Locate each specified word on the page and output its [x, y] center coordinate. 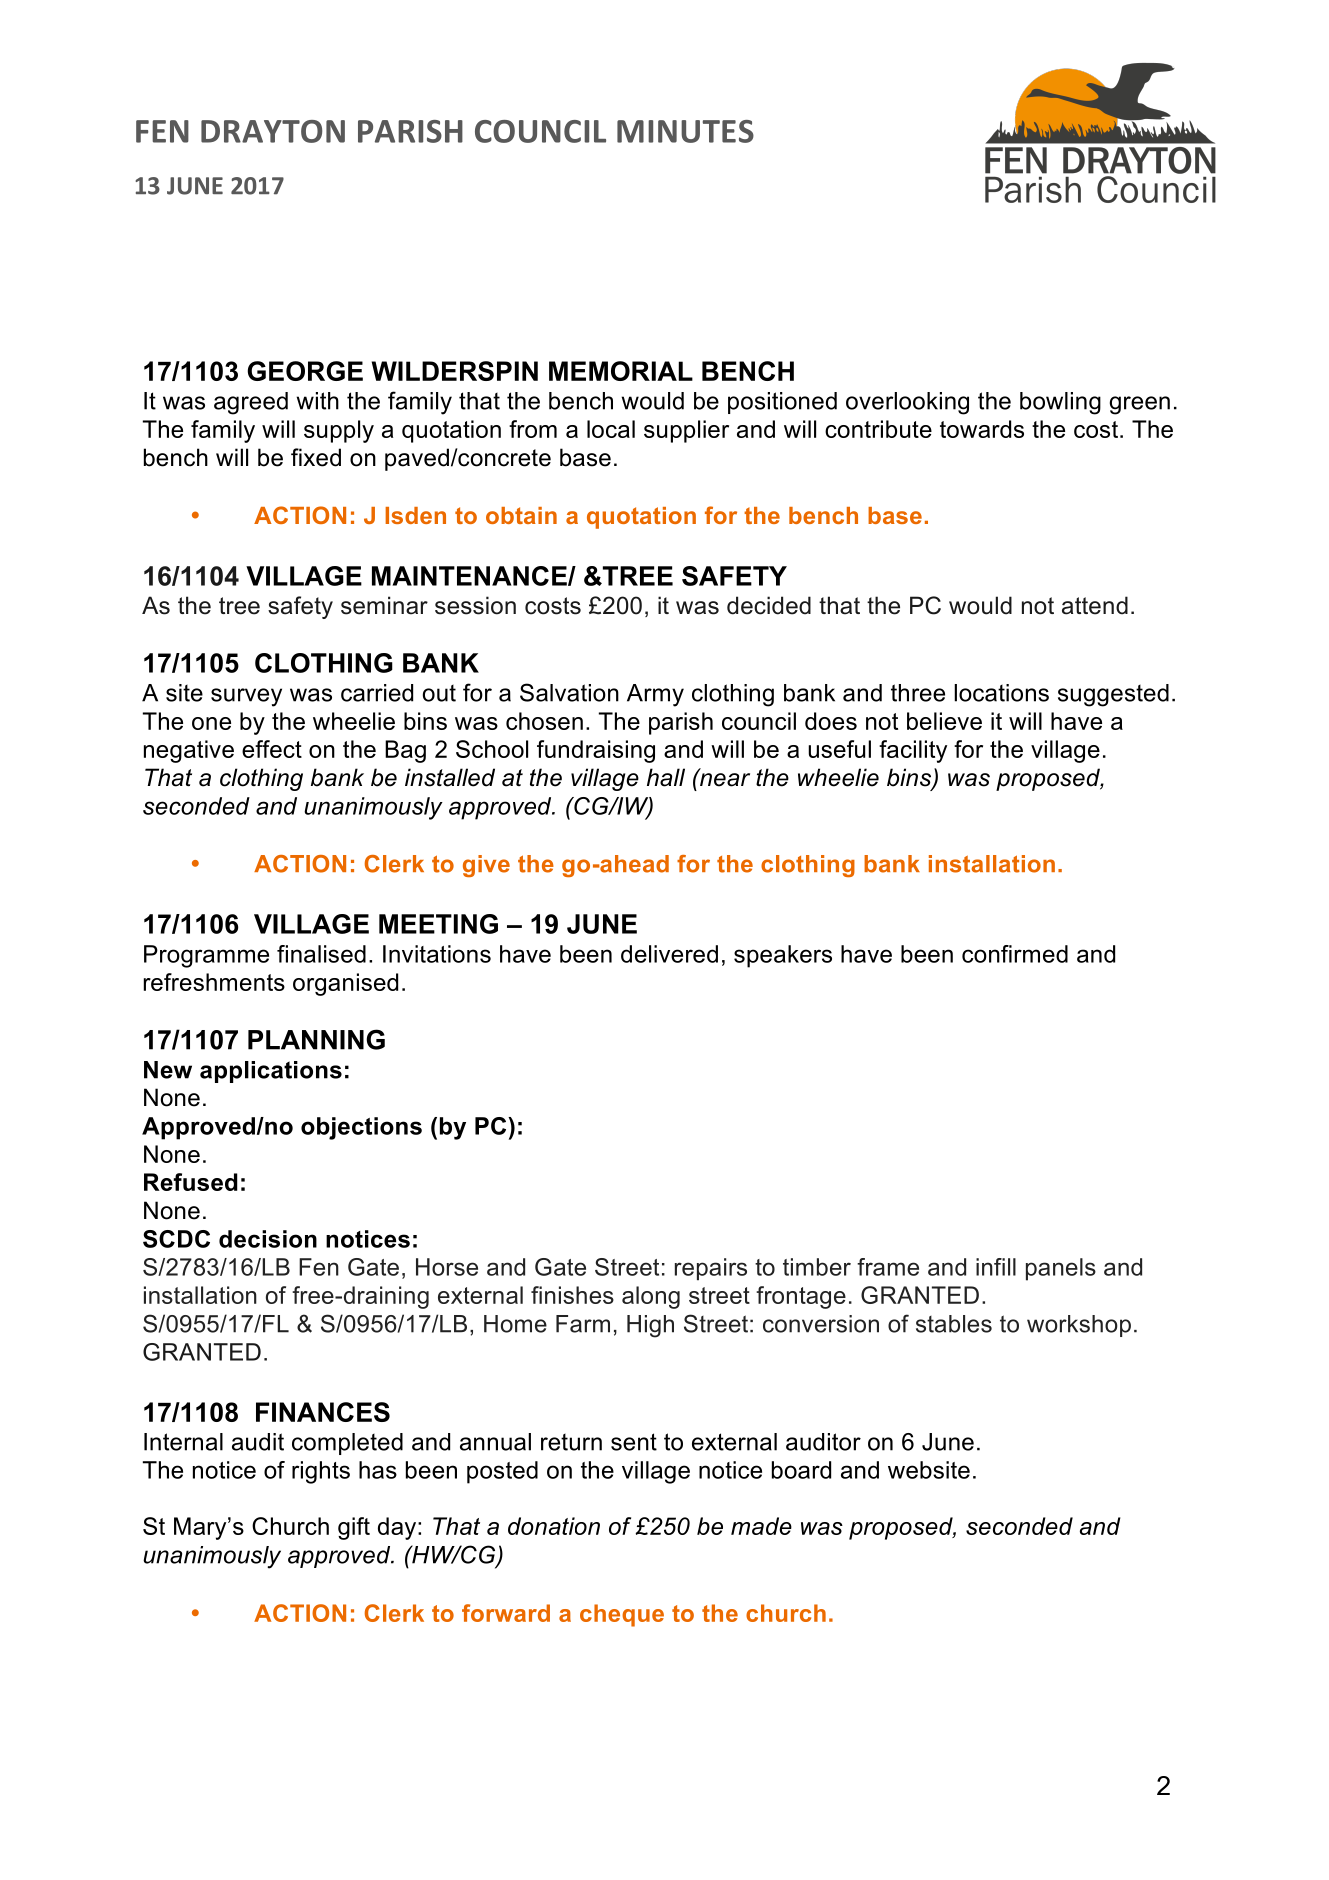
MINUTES [685, 131]
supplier [686, 431]
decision [268, 1239]
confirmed [1015, 954]
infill [996, 1267]
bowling [1060, 403]
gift [354, 1528]
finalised [321, 954]
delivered [669, 954]
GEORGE [305, 371]
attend [1095, 605]
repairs [711, 1269]
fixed [316, 457]
